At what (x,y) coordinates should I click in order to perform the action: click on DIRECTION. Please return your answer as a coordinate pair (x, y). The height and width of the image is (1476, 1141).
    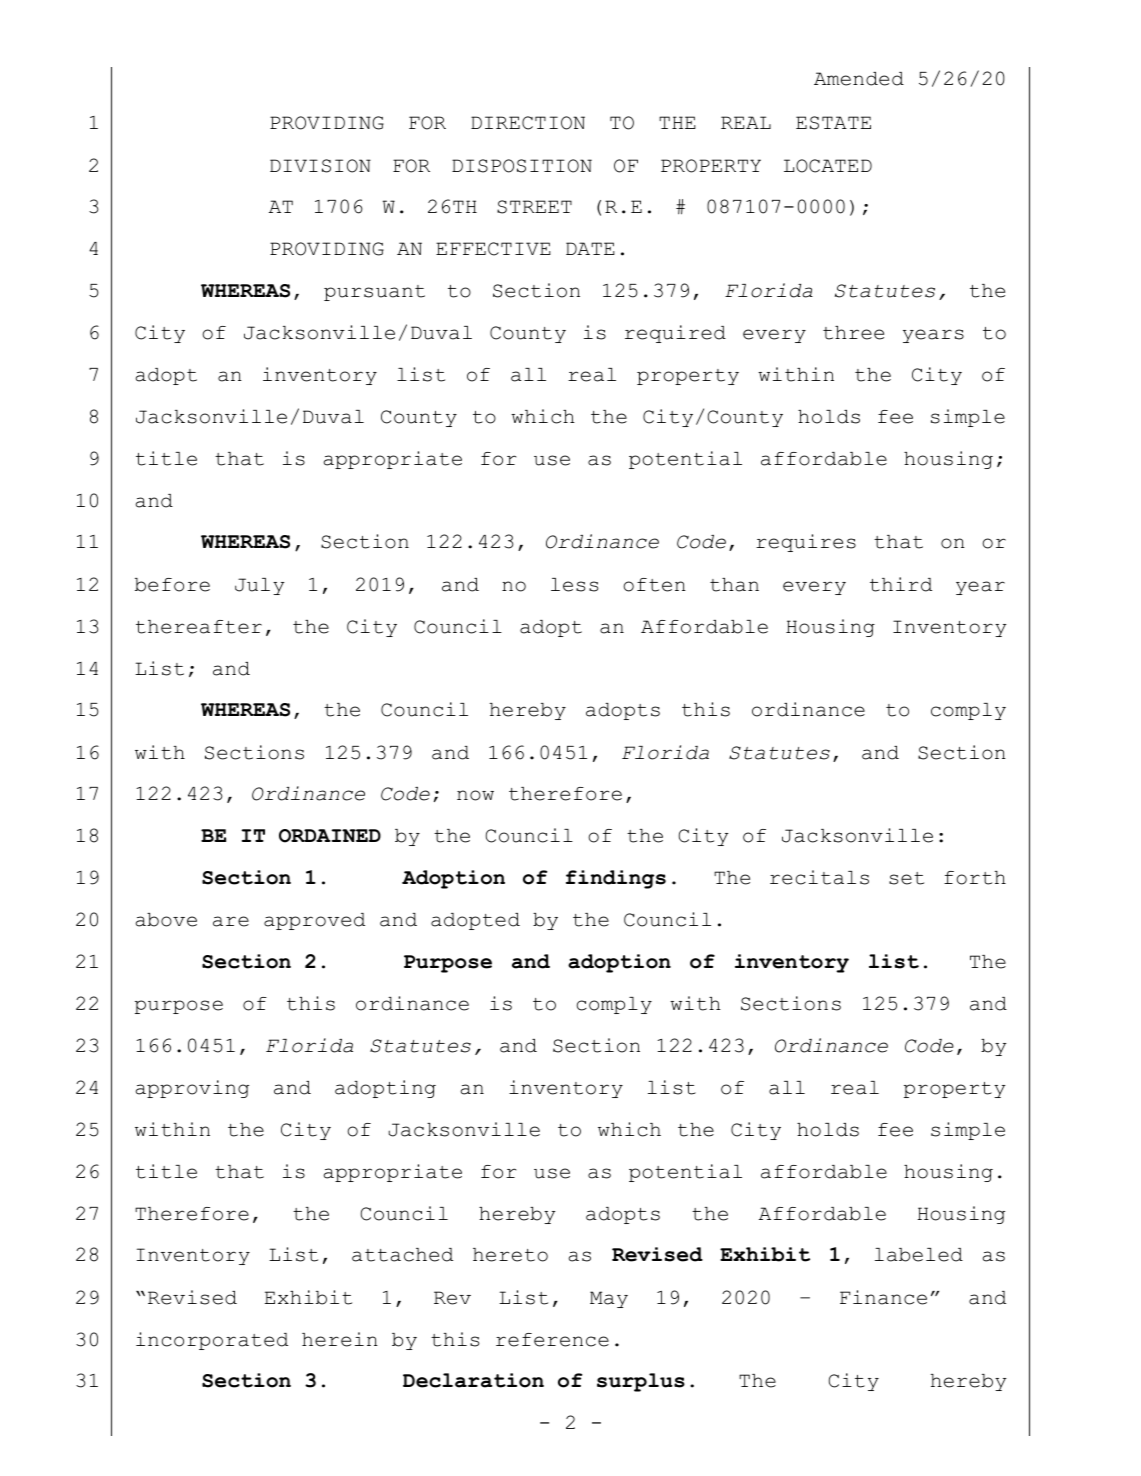
    Looking at the image, I should click on (528, 123).
